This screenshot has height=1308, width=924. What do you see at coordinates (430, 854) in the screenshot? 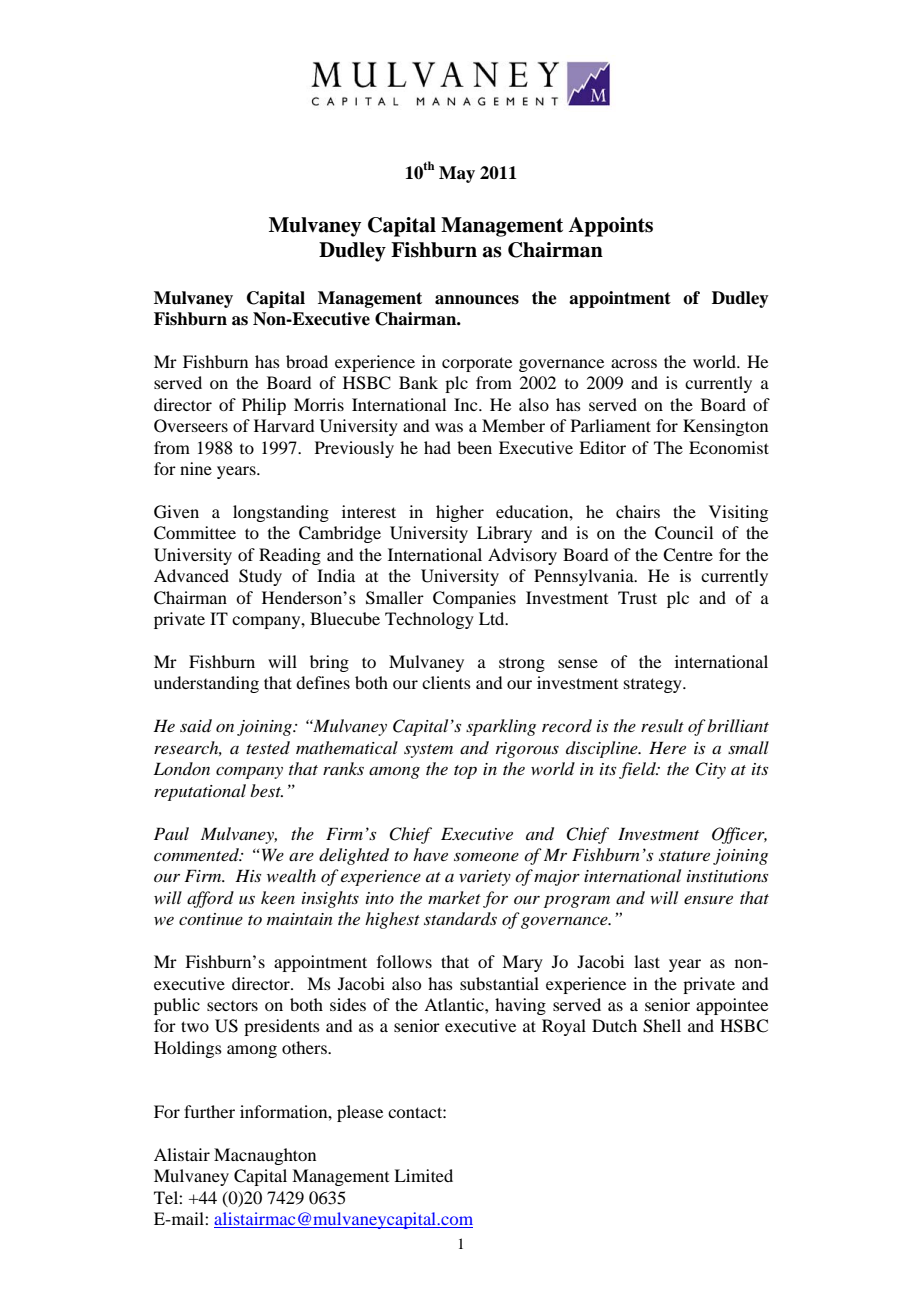
I see `have` at bounding box center [430, 854].
